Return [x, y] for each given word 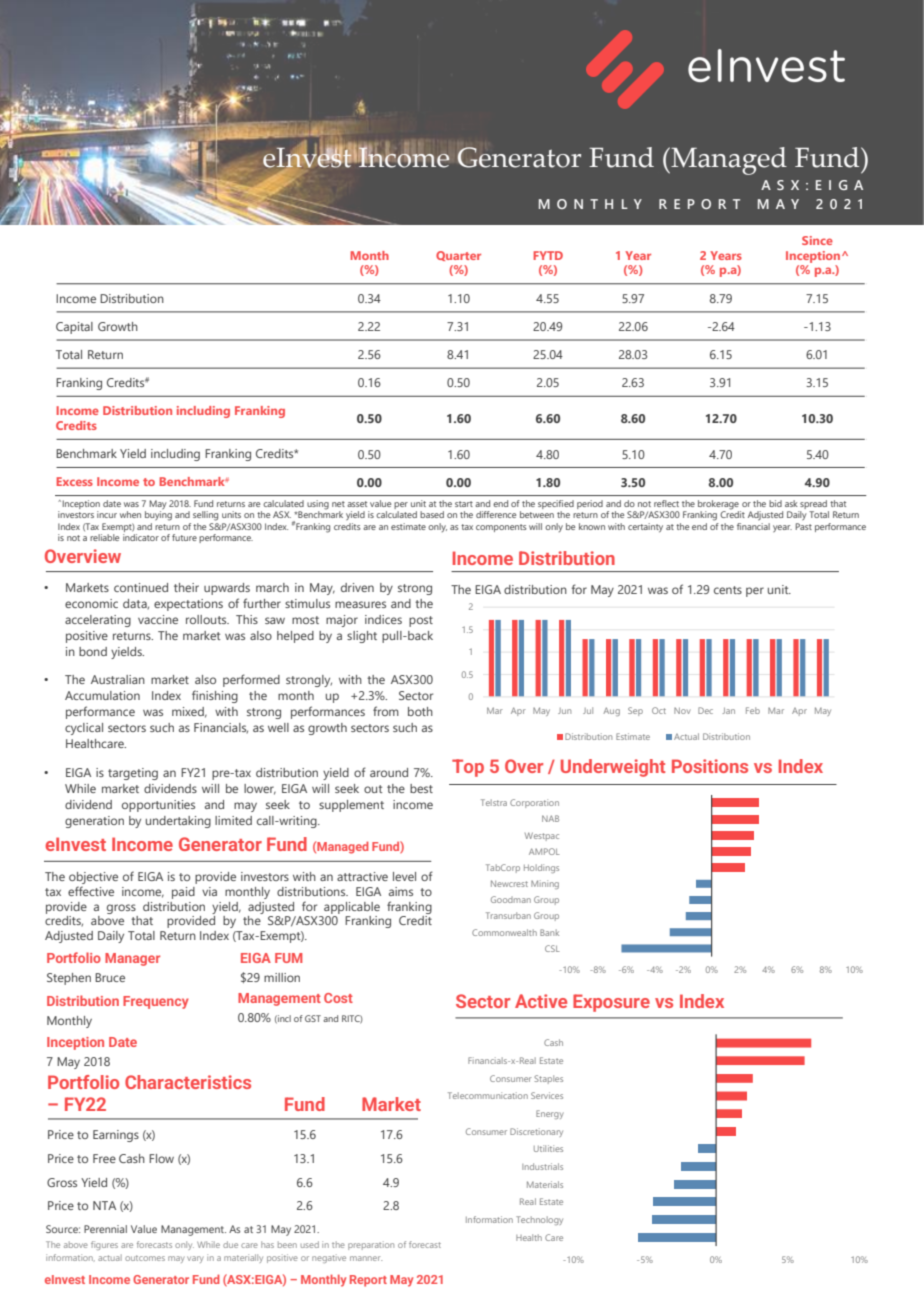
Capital [74, 328]
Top [468, 768]
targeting [133, 774]
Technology [539, 1220]
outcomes [145, 1258]
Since [817, 240]
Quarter [458, 256]
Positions [710, 766]
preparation [371, 1245]
